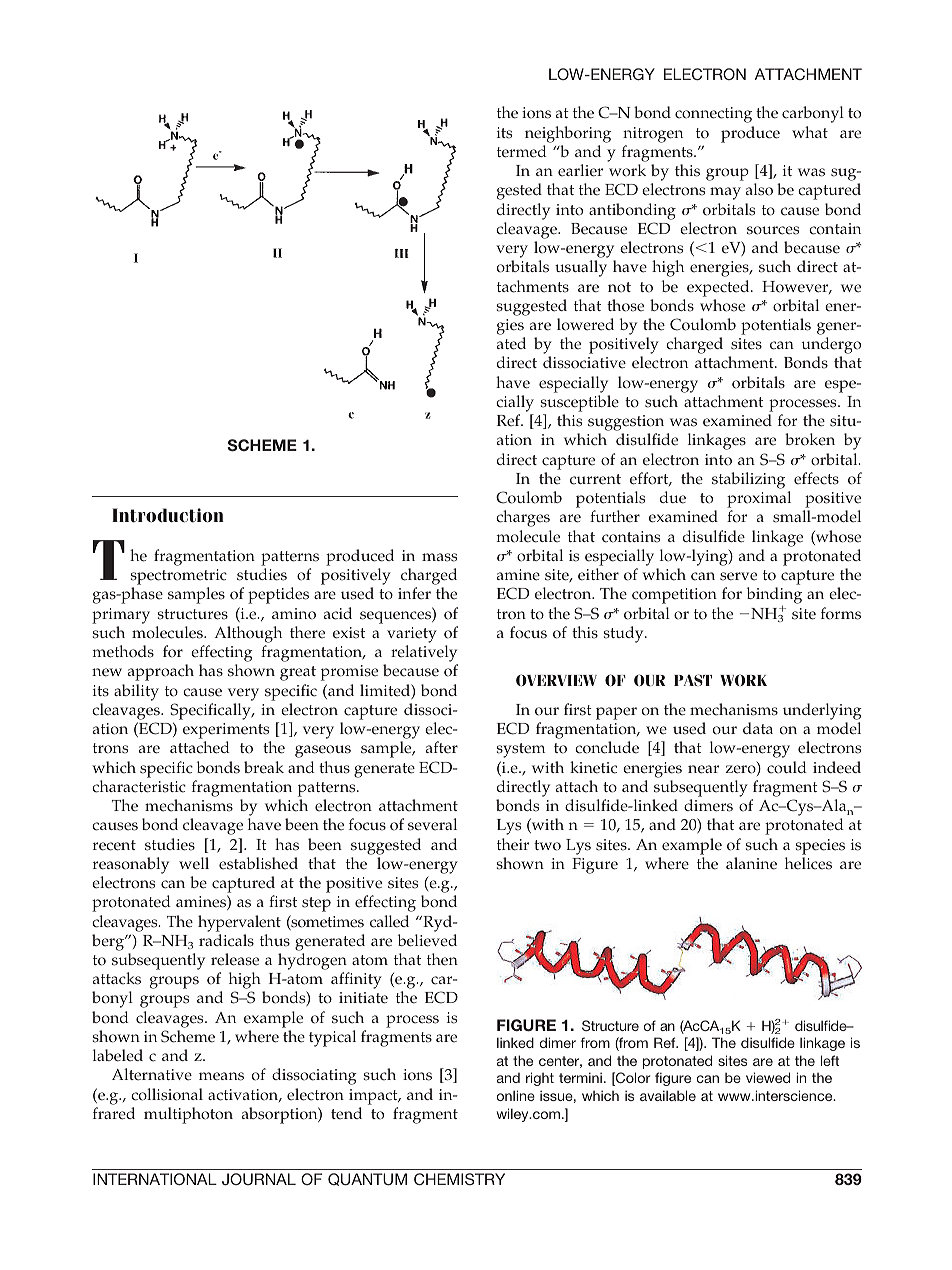 Image resolution: width=952 pixels, height=1270 pixels. Describe the element at coordinates (759, 189) in the screenshot. I see `also` at that location.
